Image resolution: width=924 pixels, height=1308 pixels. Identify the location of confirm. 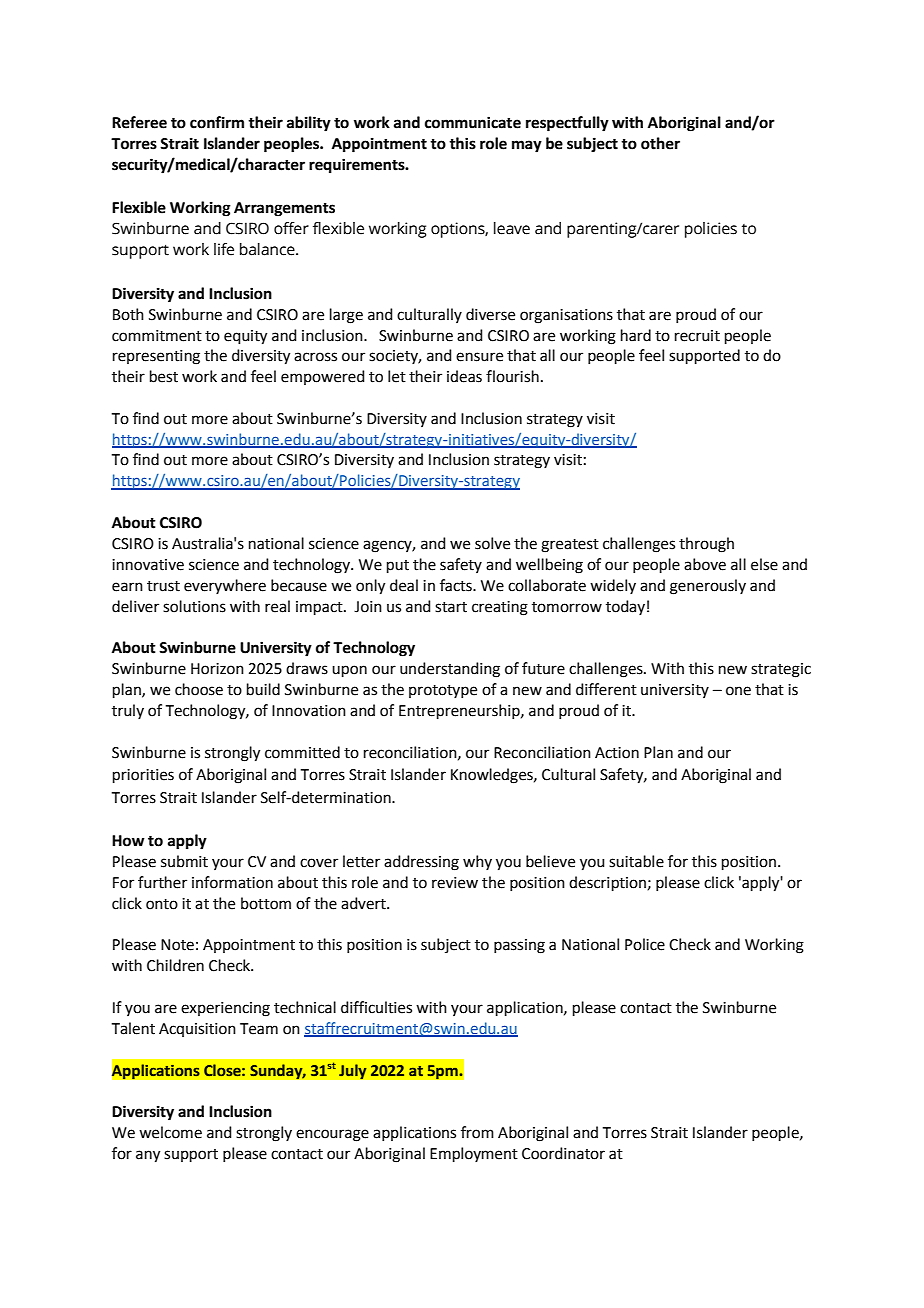
(217, 122).
